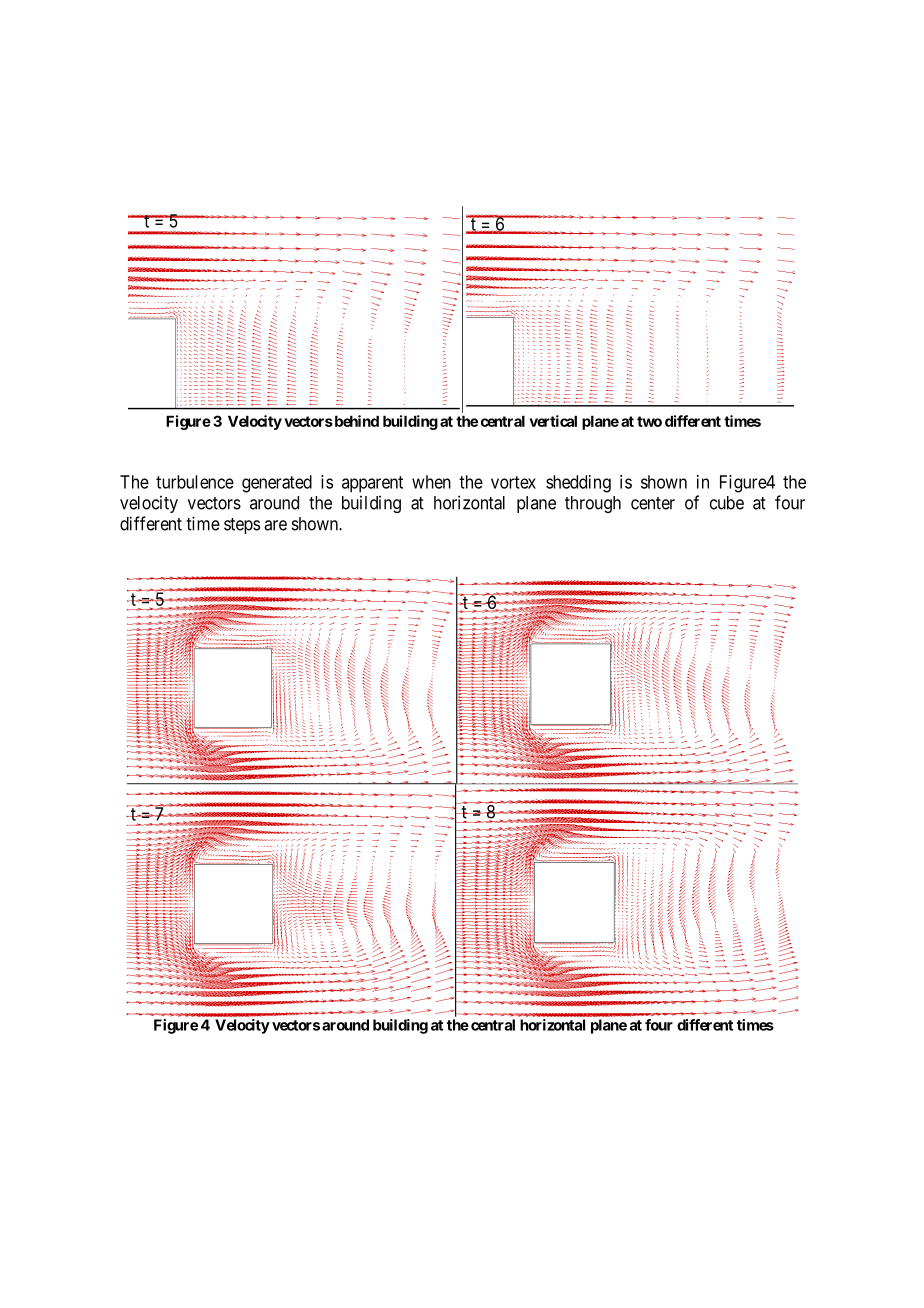  What do you see at coordinates (553, 421) in the screenshot?
I see `vertical` at bounding box center [553, 421].
